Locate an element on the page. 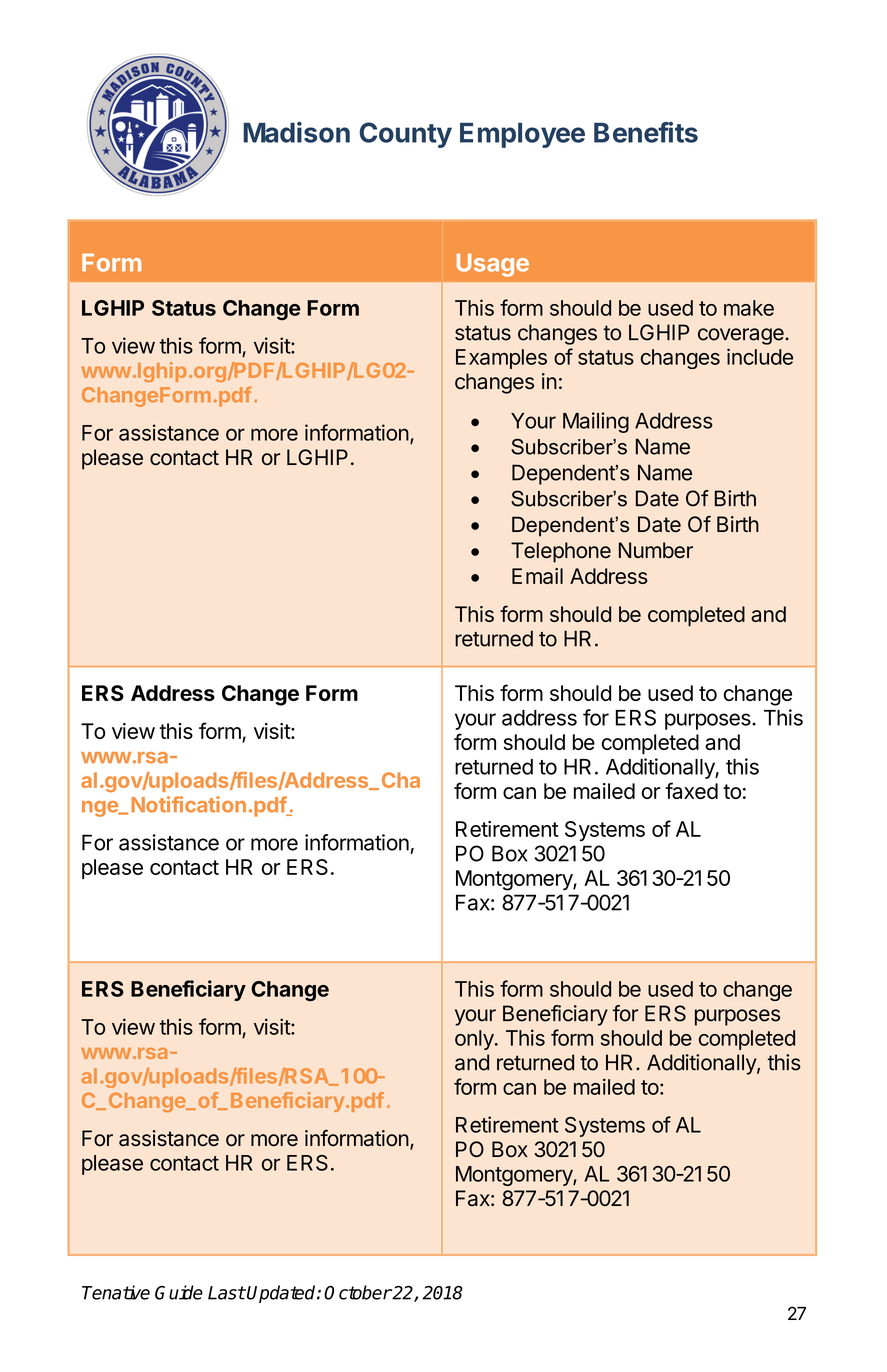 The width and height of the page is (887, 1372). Madison is located at coordinates (296, 132).
